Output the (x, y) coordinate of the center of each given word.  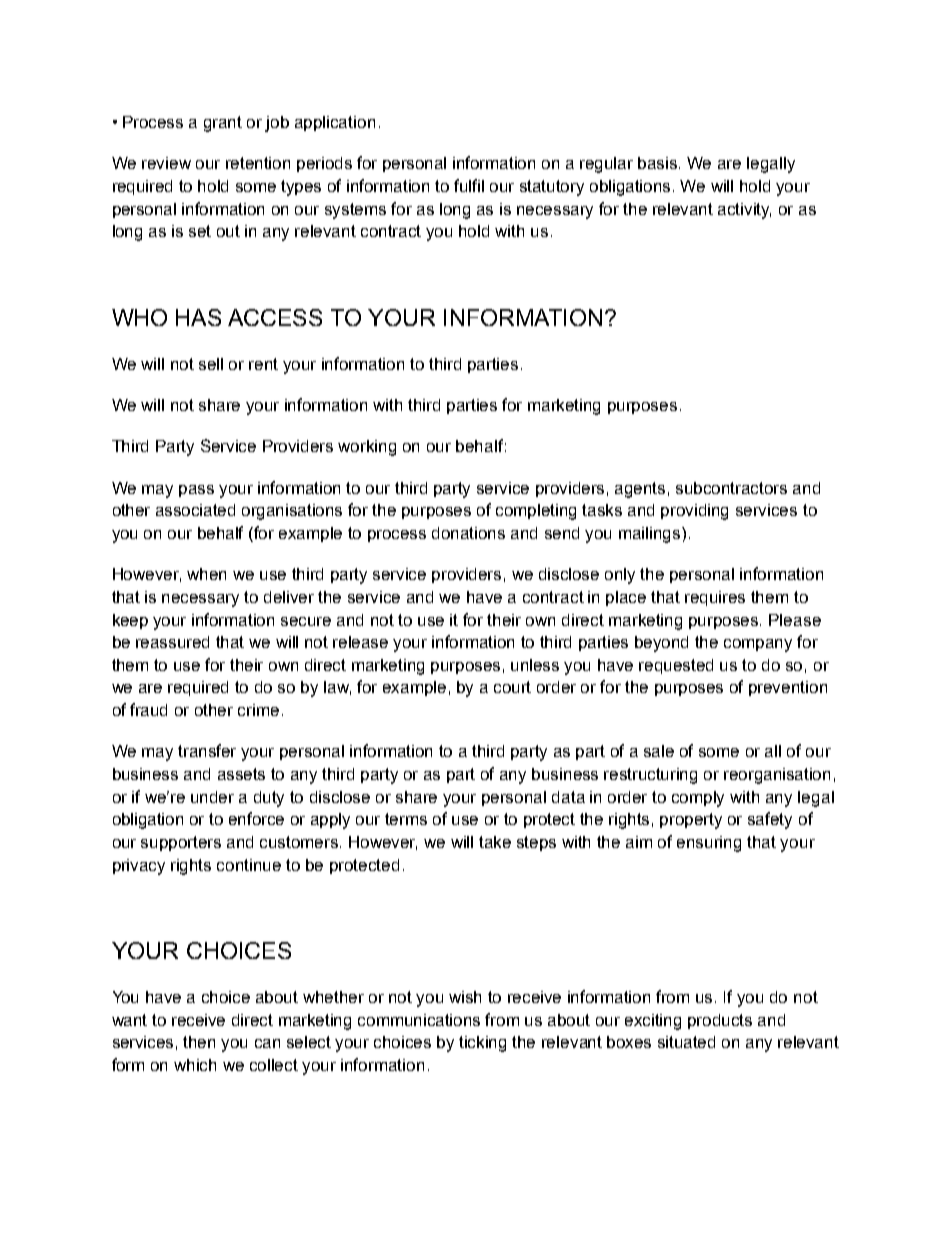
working (367, 448)
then (199, 1042)
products (720, 1021)
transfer (207, 750)
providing (694, 512)
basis (659, 163)
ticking (482, 1044)
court (512, 687)
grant (223, 124)
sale (659, 751)
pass (196, 491)
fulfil (469, 185)
